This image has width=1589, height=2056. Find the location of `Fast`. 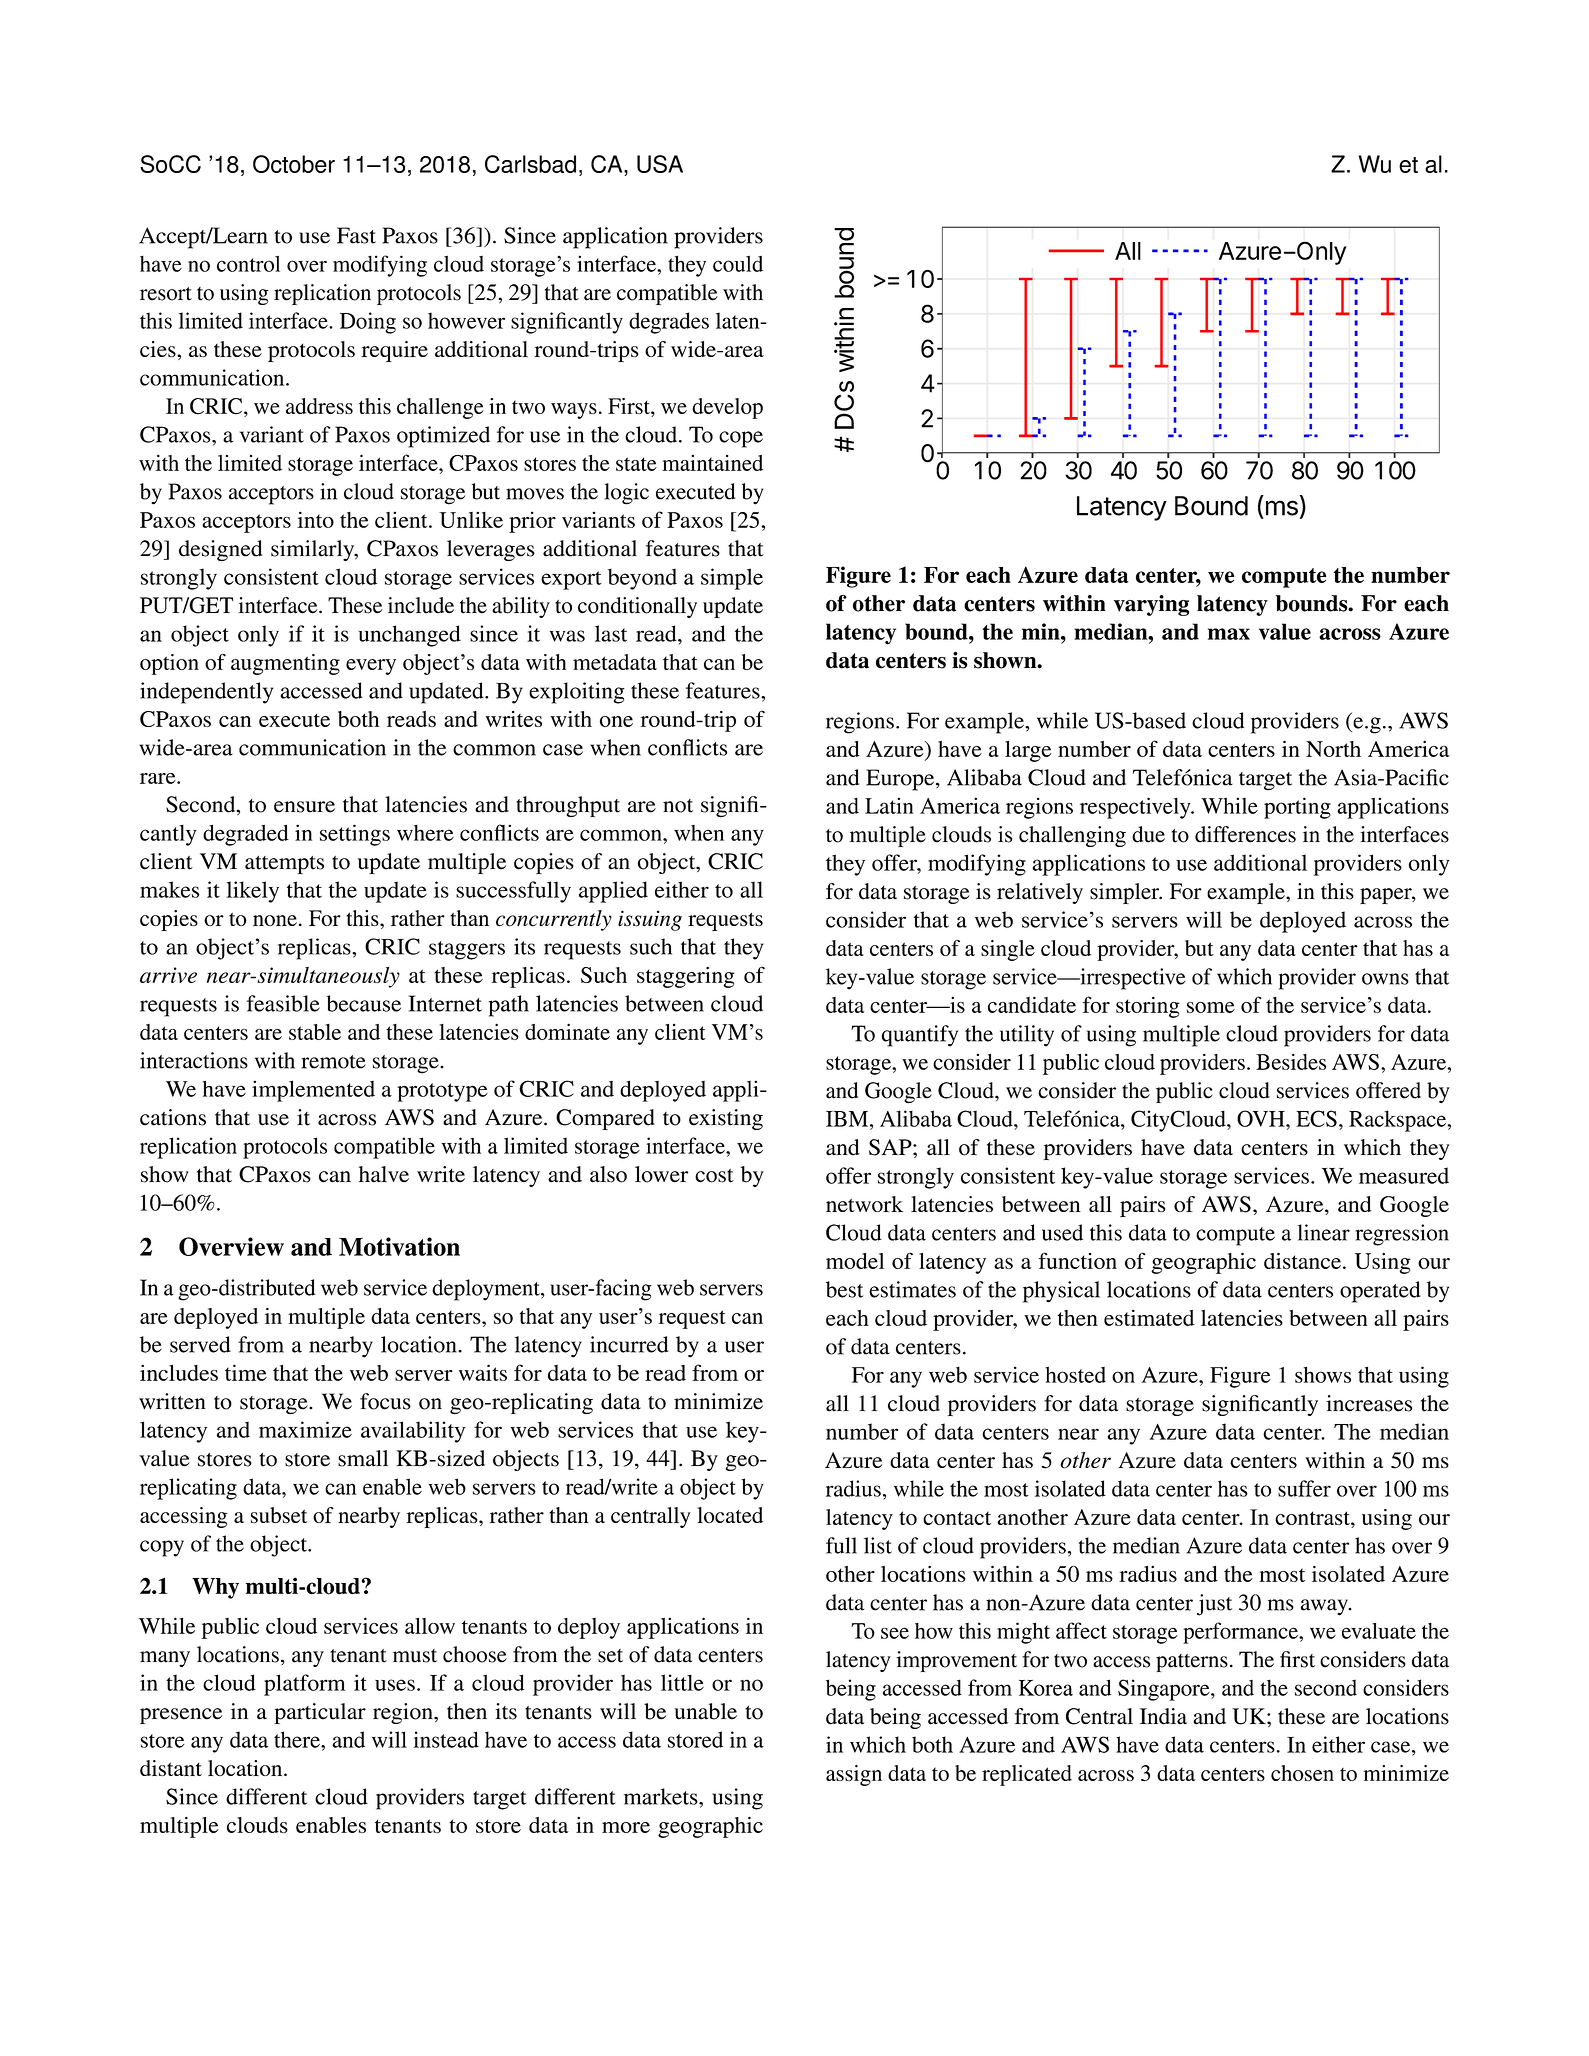

Fast is located at coordinates (356, 235).
